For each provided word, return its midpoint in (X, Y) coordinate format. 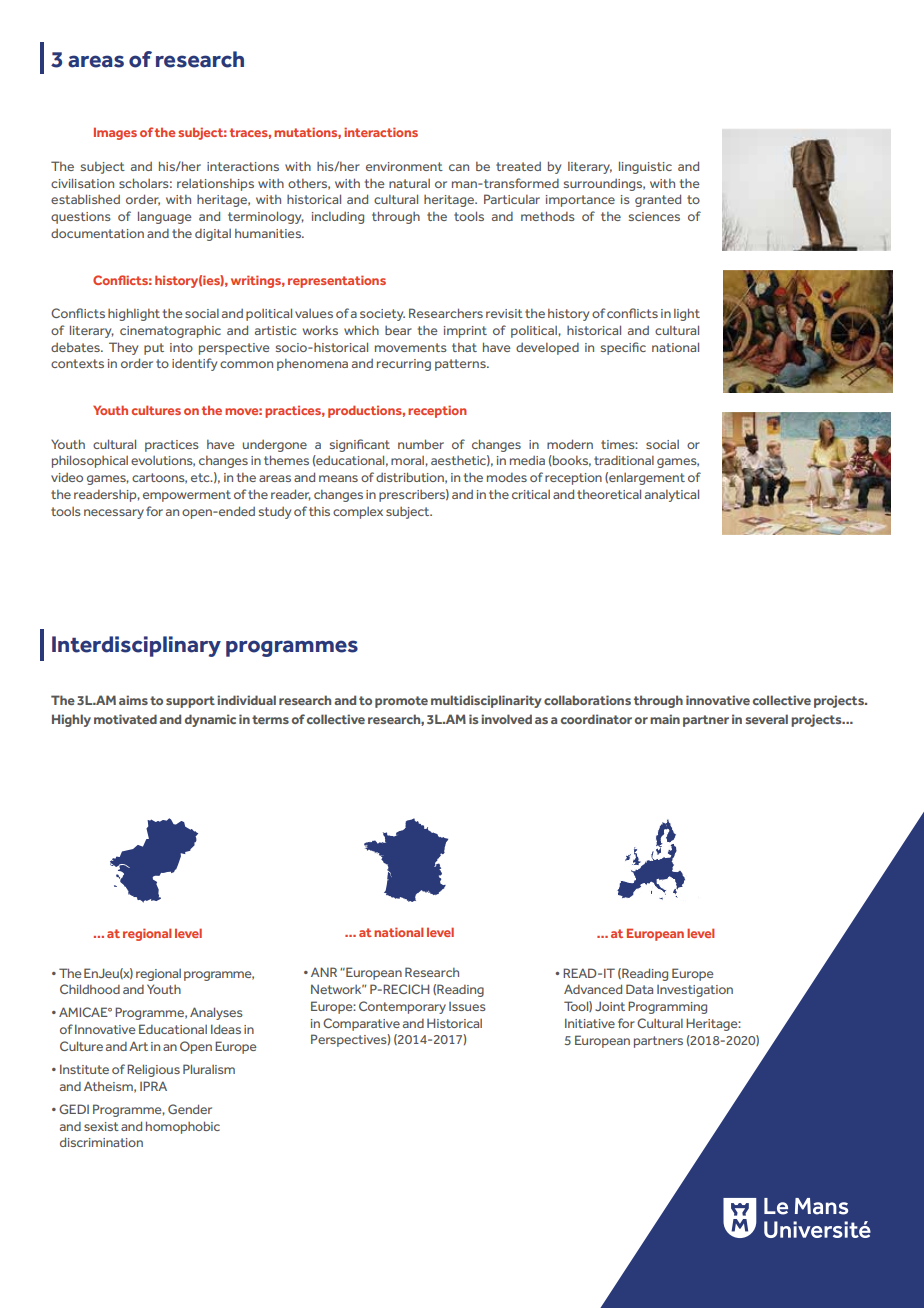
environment (404, 166)
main (665, 719)
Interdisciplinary (136, 646)
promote (401, 702)
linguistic (645, 167)
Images (115, 133)
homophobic (183, 1127)
